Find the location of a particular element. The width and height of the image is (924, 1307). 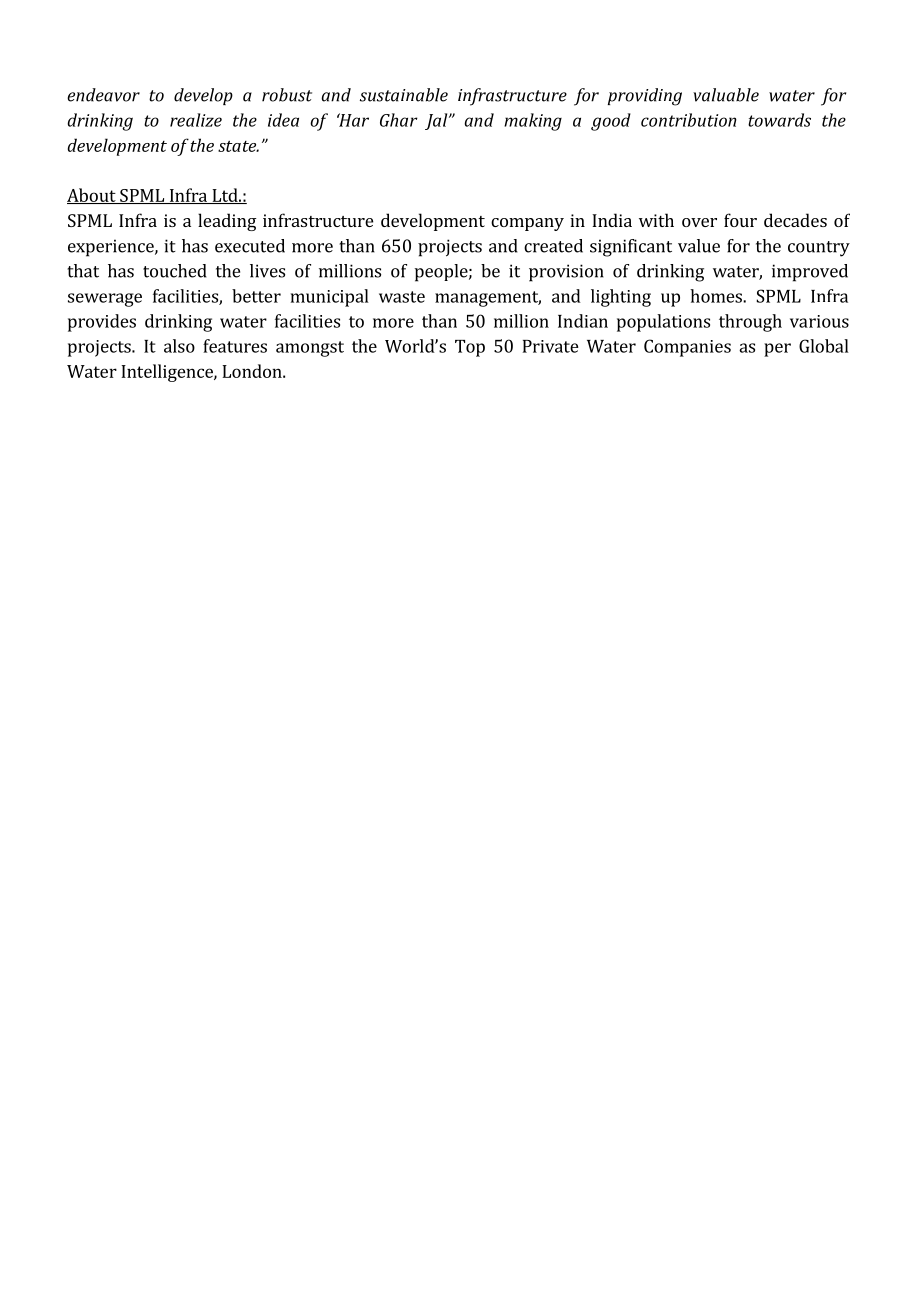

Top is located at coordinates (470, 348).
